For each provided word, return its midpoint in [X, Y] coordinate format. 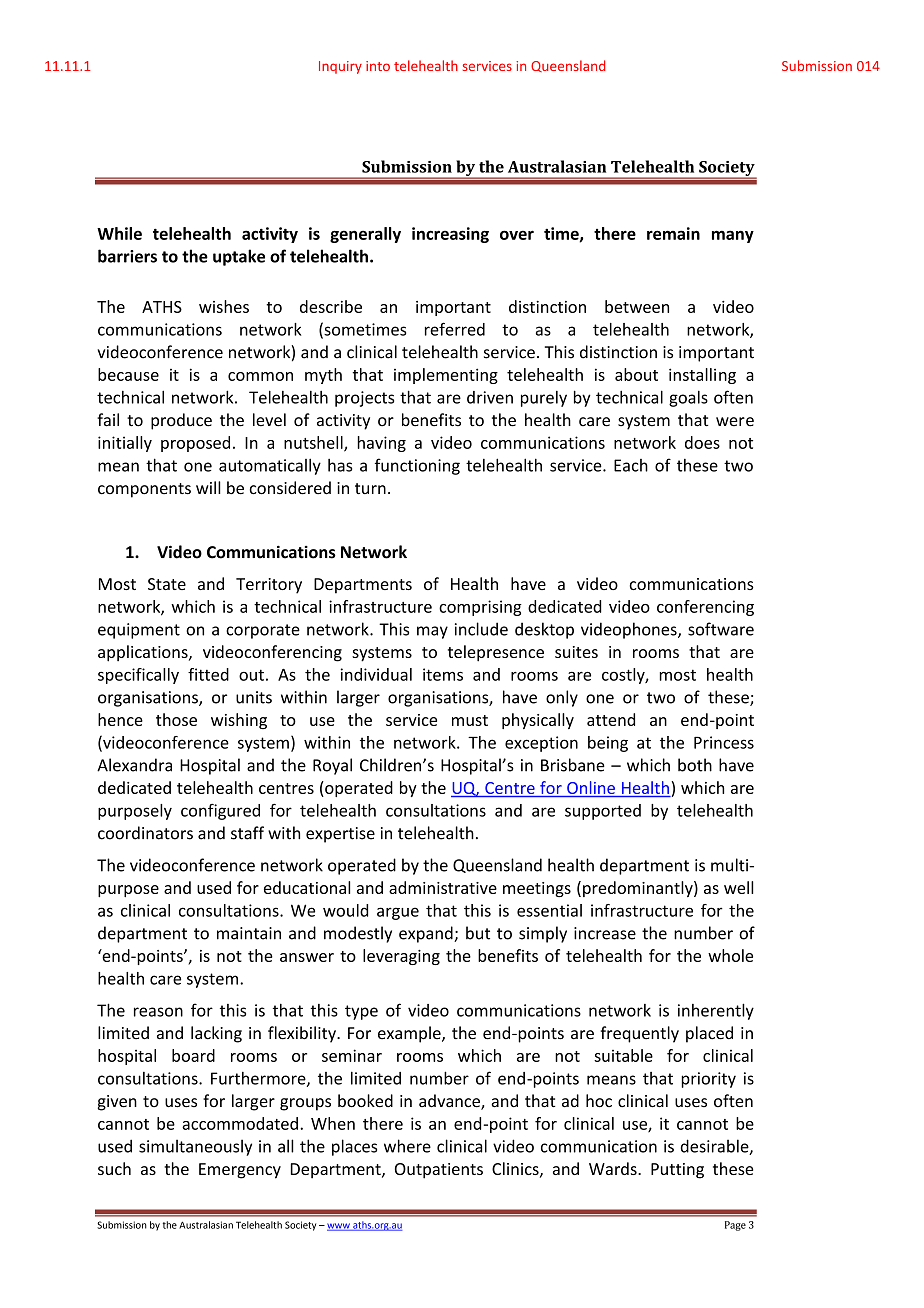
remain [673, 233]
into [378, 66]
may [432, 632]
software [721, 629]
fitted [208, 674]
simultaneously [195, 1147]
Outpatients [439, 1171]
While [119, 233]
